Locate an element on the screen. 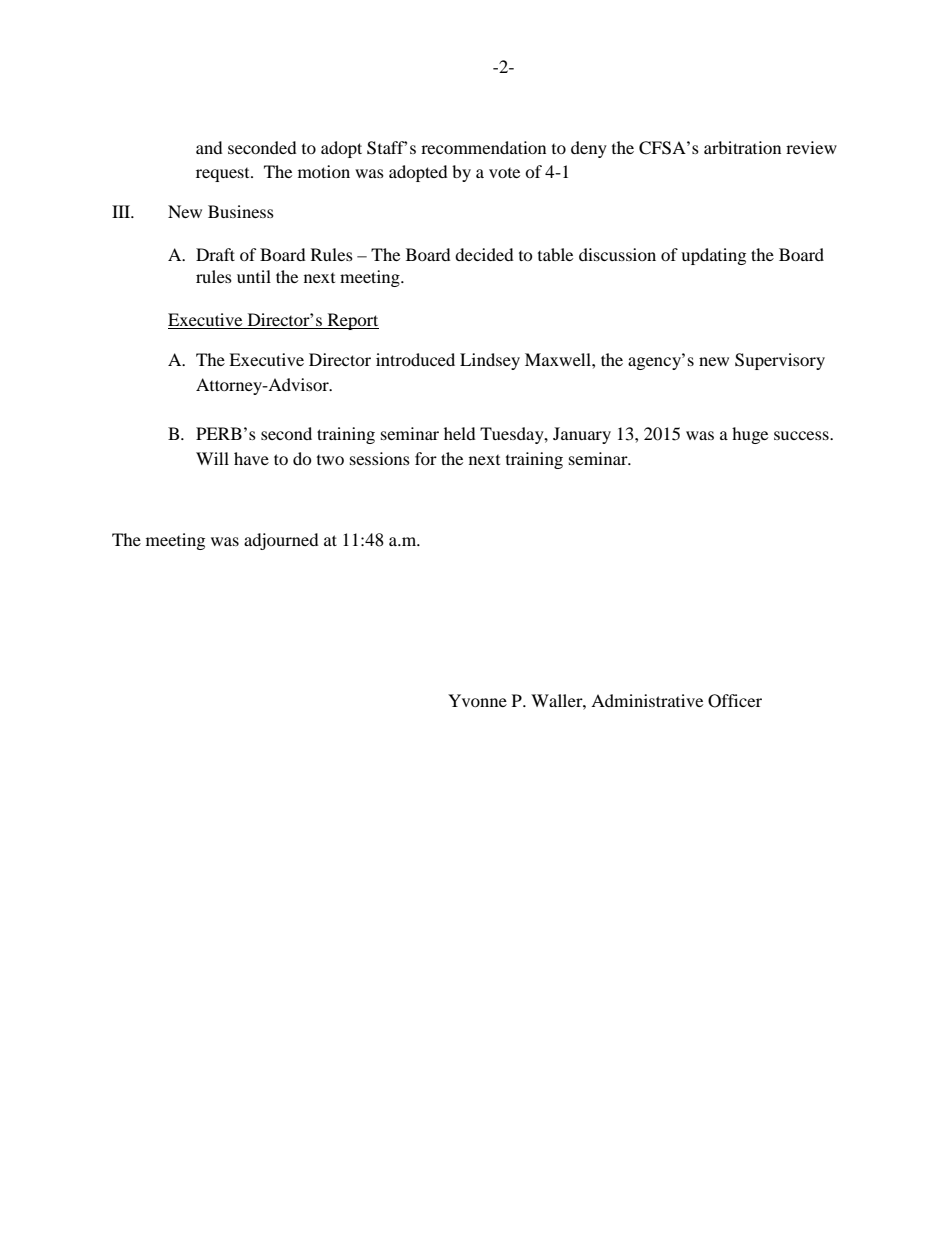  Will is located at coordinates (212, 458).
